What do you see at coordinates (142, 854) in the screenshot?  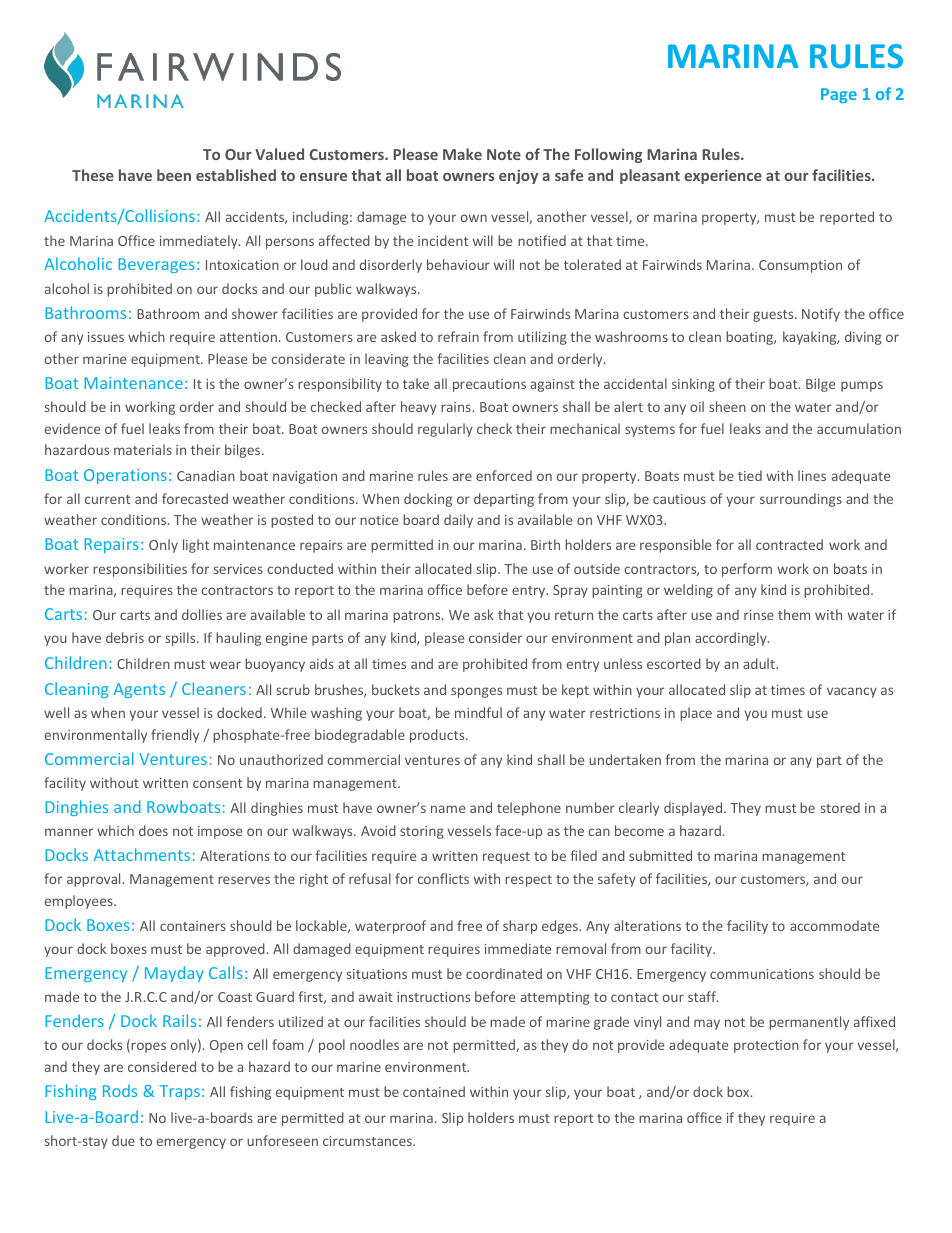 I see `Attachments` at bounding box center [142, 854].
